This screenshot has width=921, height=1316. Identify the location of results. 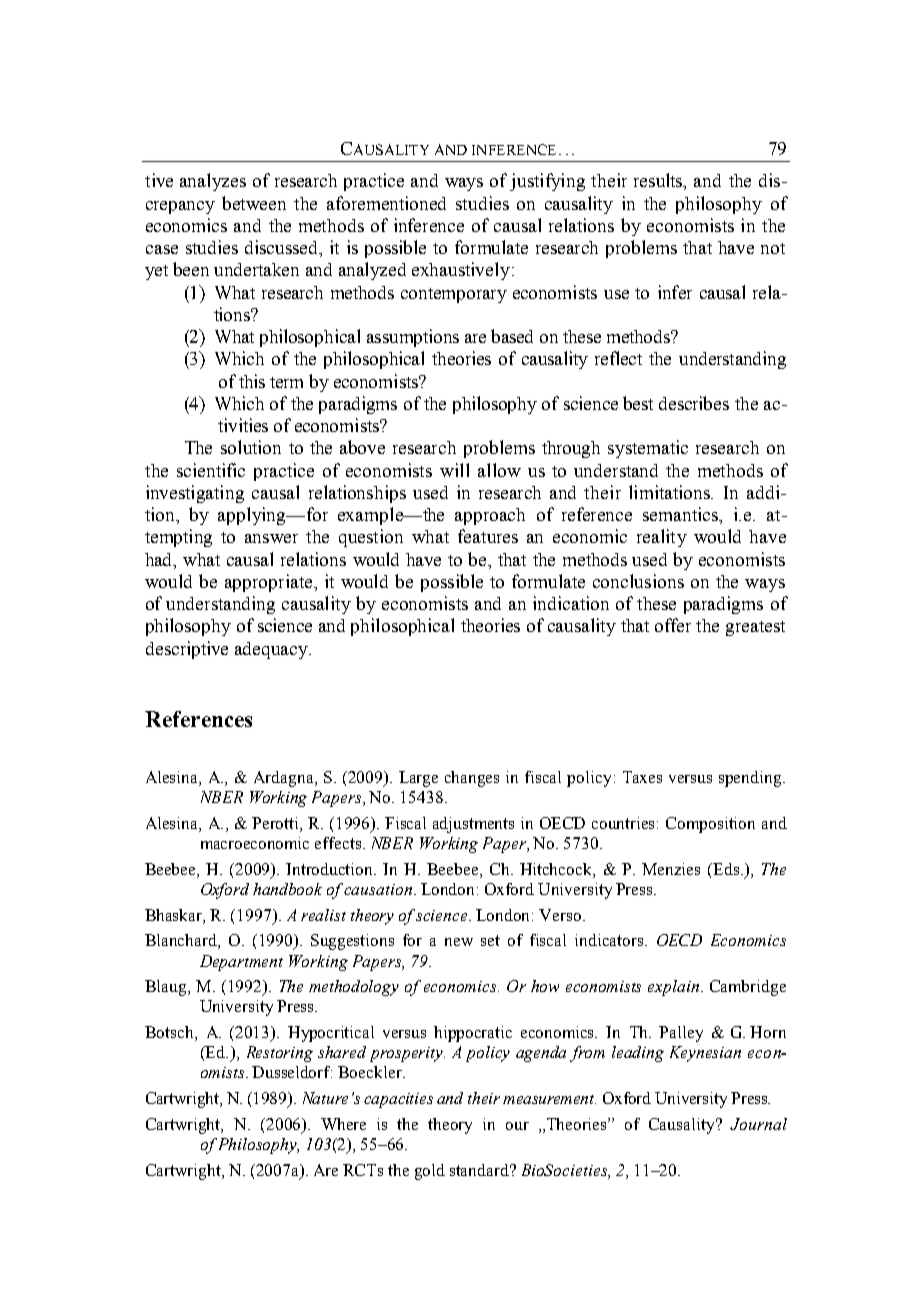
(659, 181).
